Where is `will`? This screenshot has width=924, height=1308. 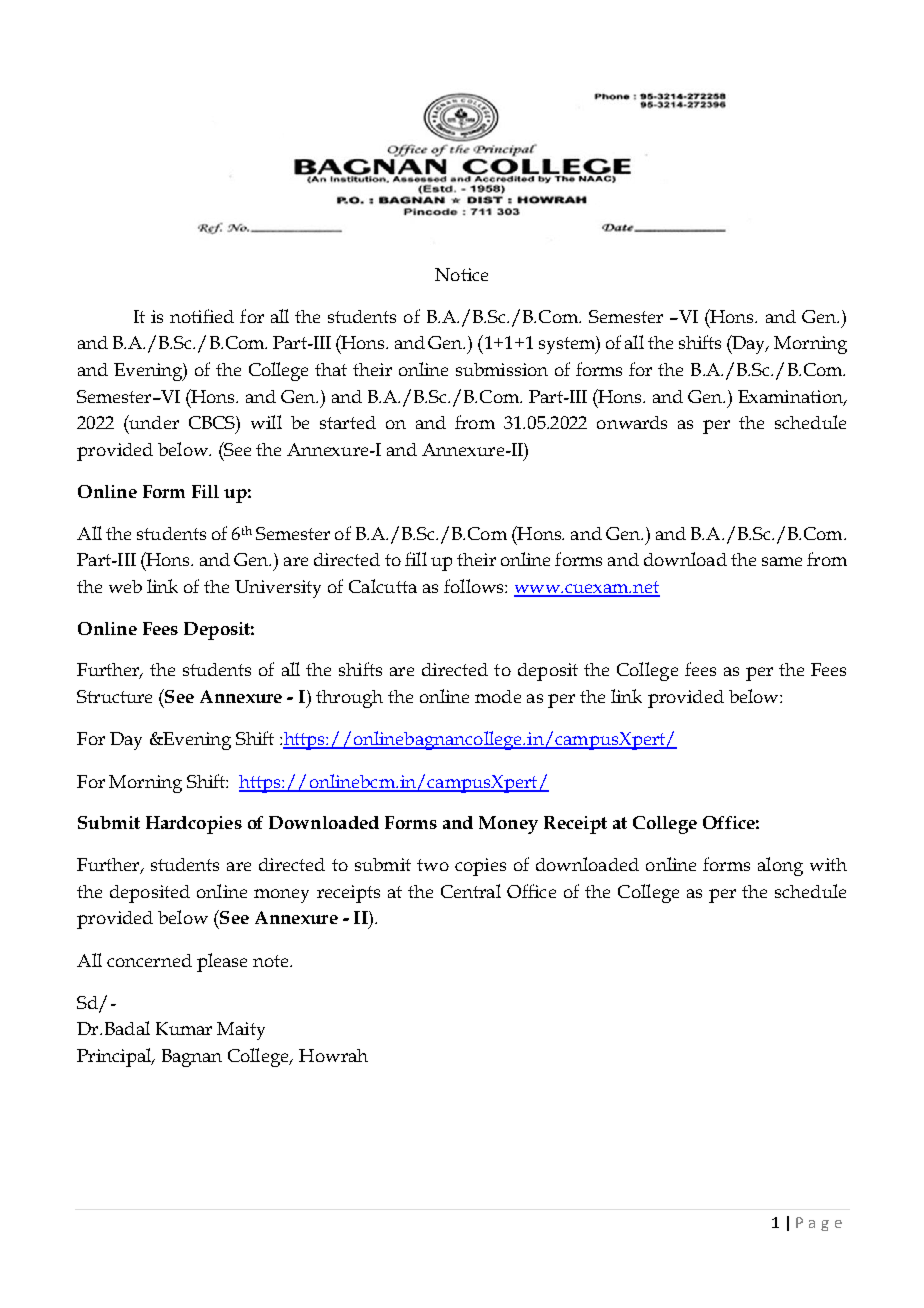 will is located at coordinates (266, 422).
